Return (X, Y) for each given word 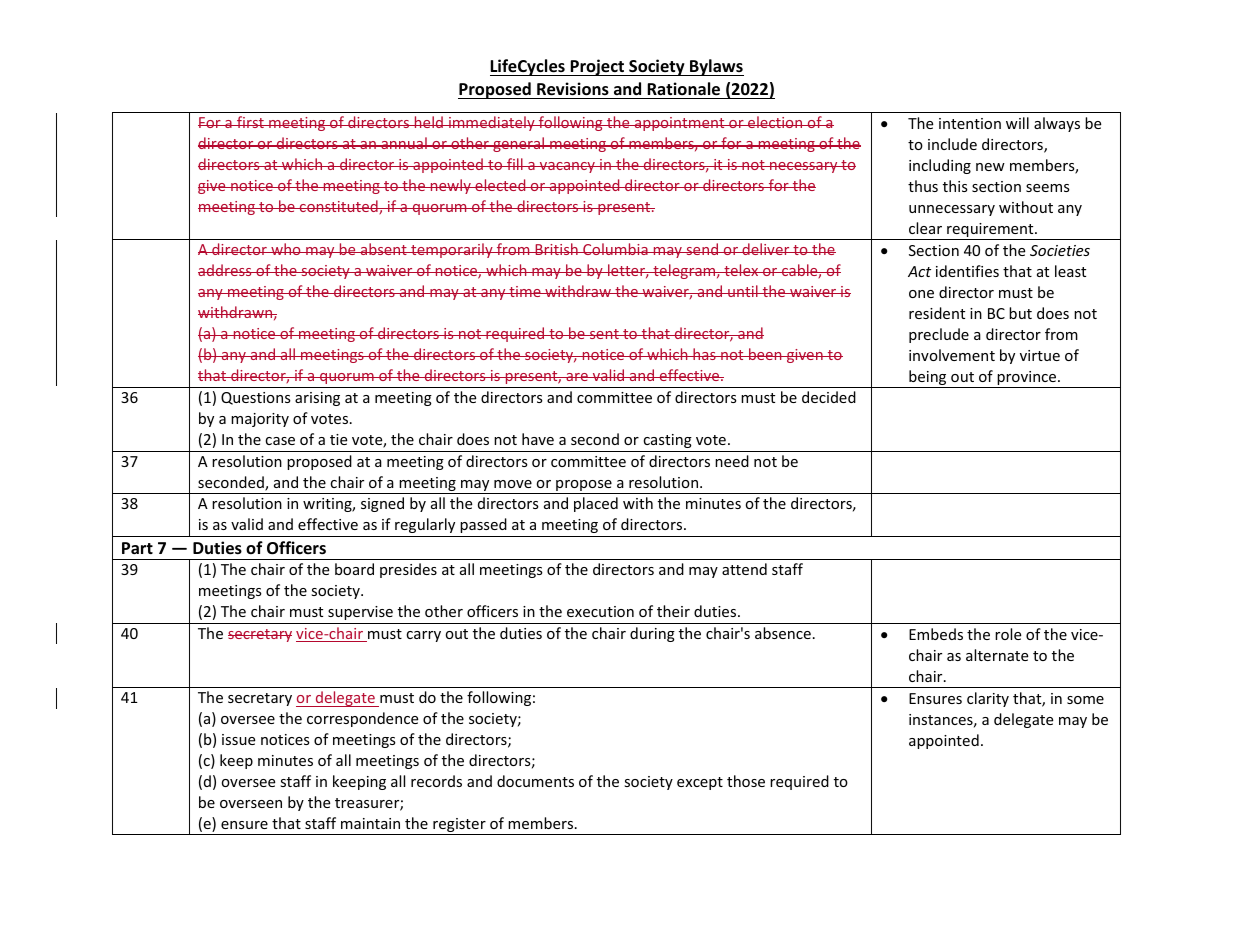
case (280, 441)
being (928, 379)
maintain (370, 823)
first (250, 122)
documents (535, 781)
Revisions (573, 89)
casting (667, 441)
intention (970, 123)
